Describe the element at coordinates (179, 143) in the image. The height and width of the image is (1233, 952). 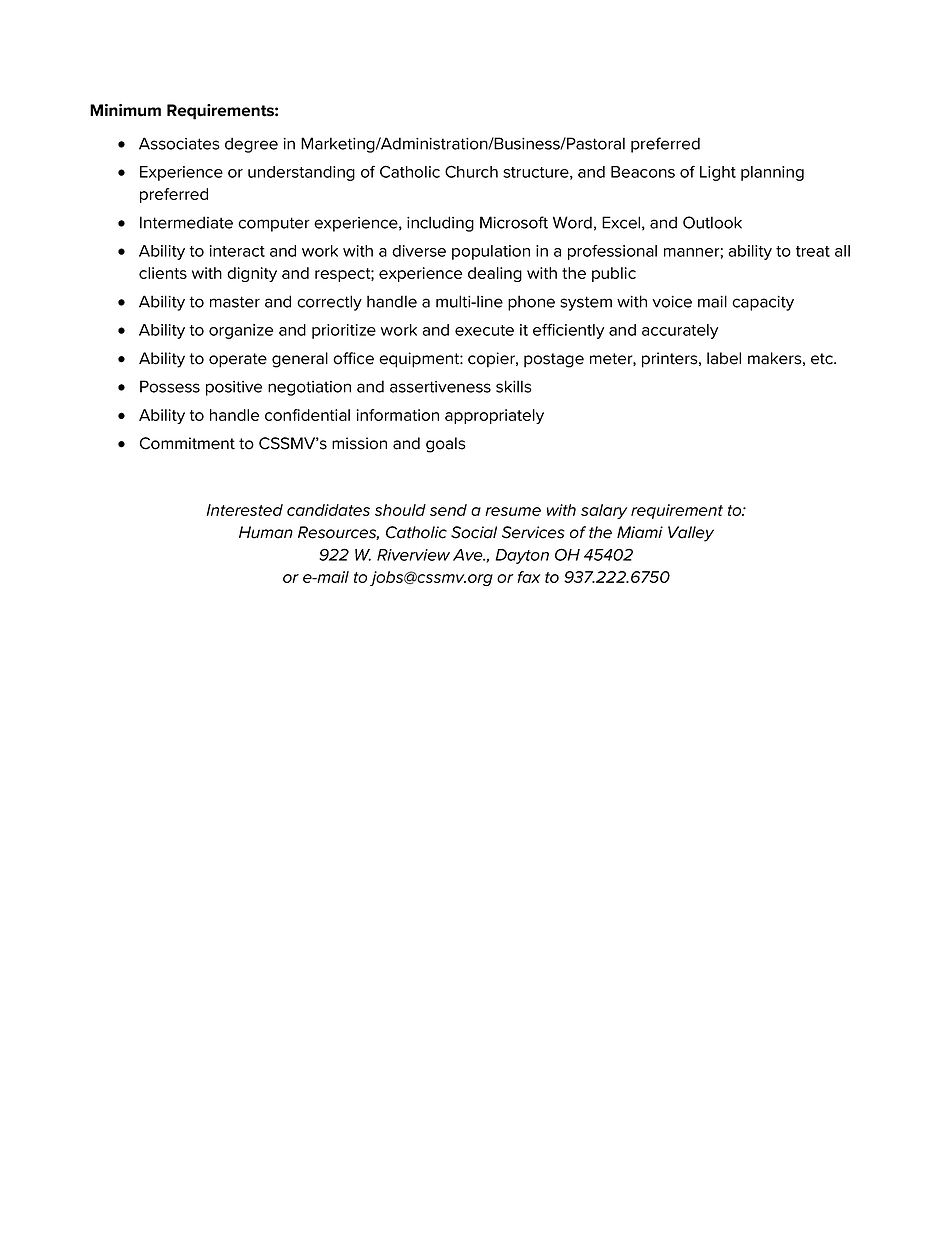
I see `Associates` at that location.
